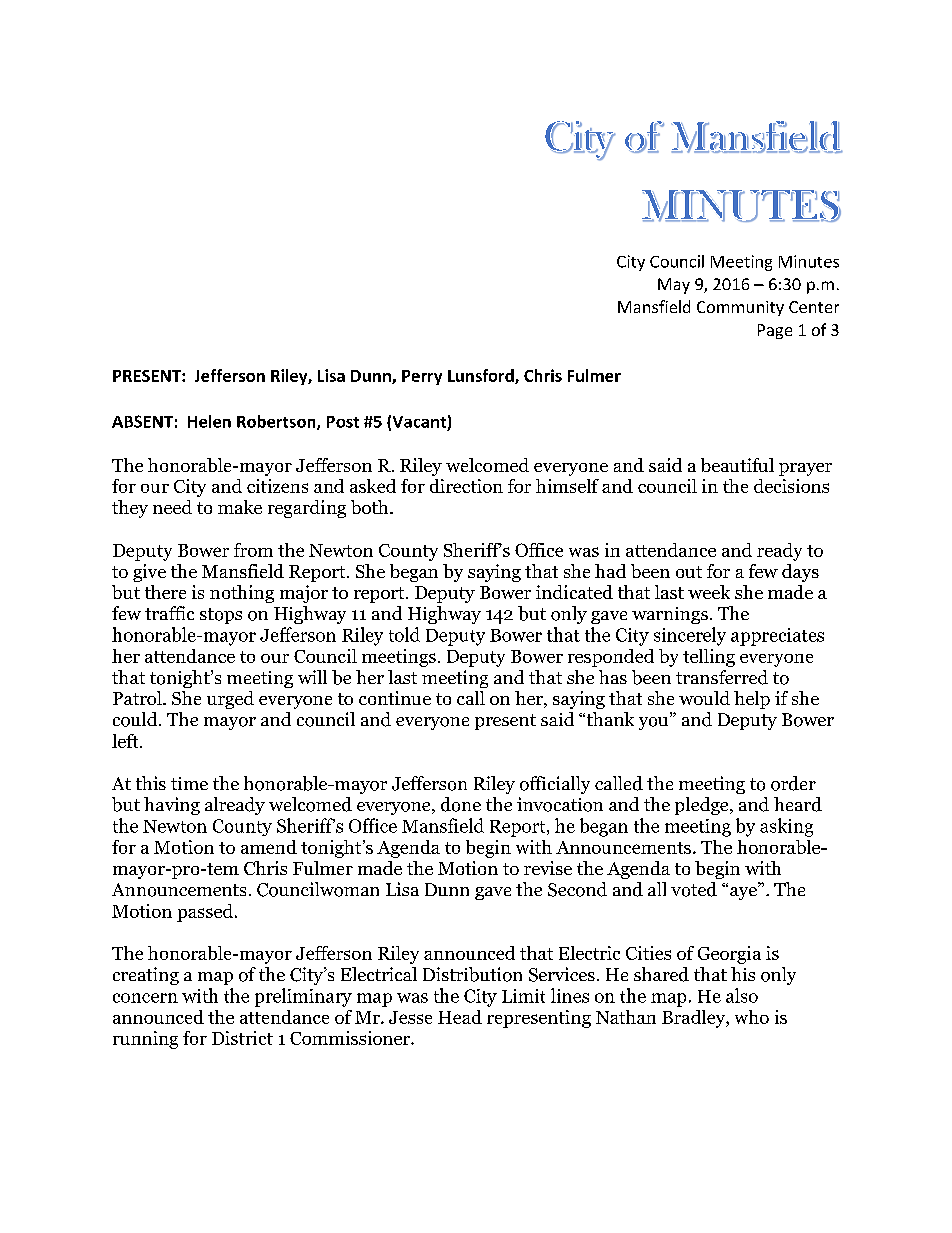 The height and width of the screenshot is (1233, 952). What do you see at coordinates (209, 421) in the screenshot?
I see `Helen` at bounding box center [209, 421].
